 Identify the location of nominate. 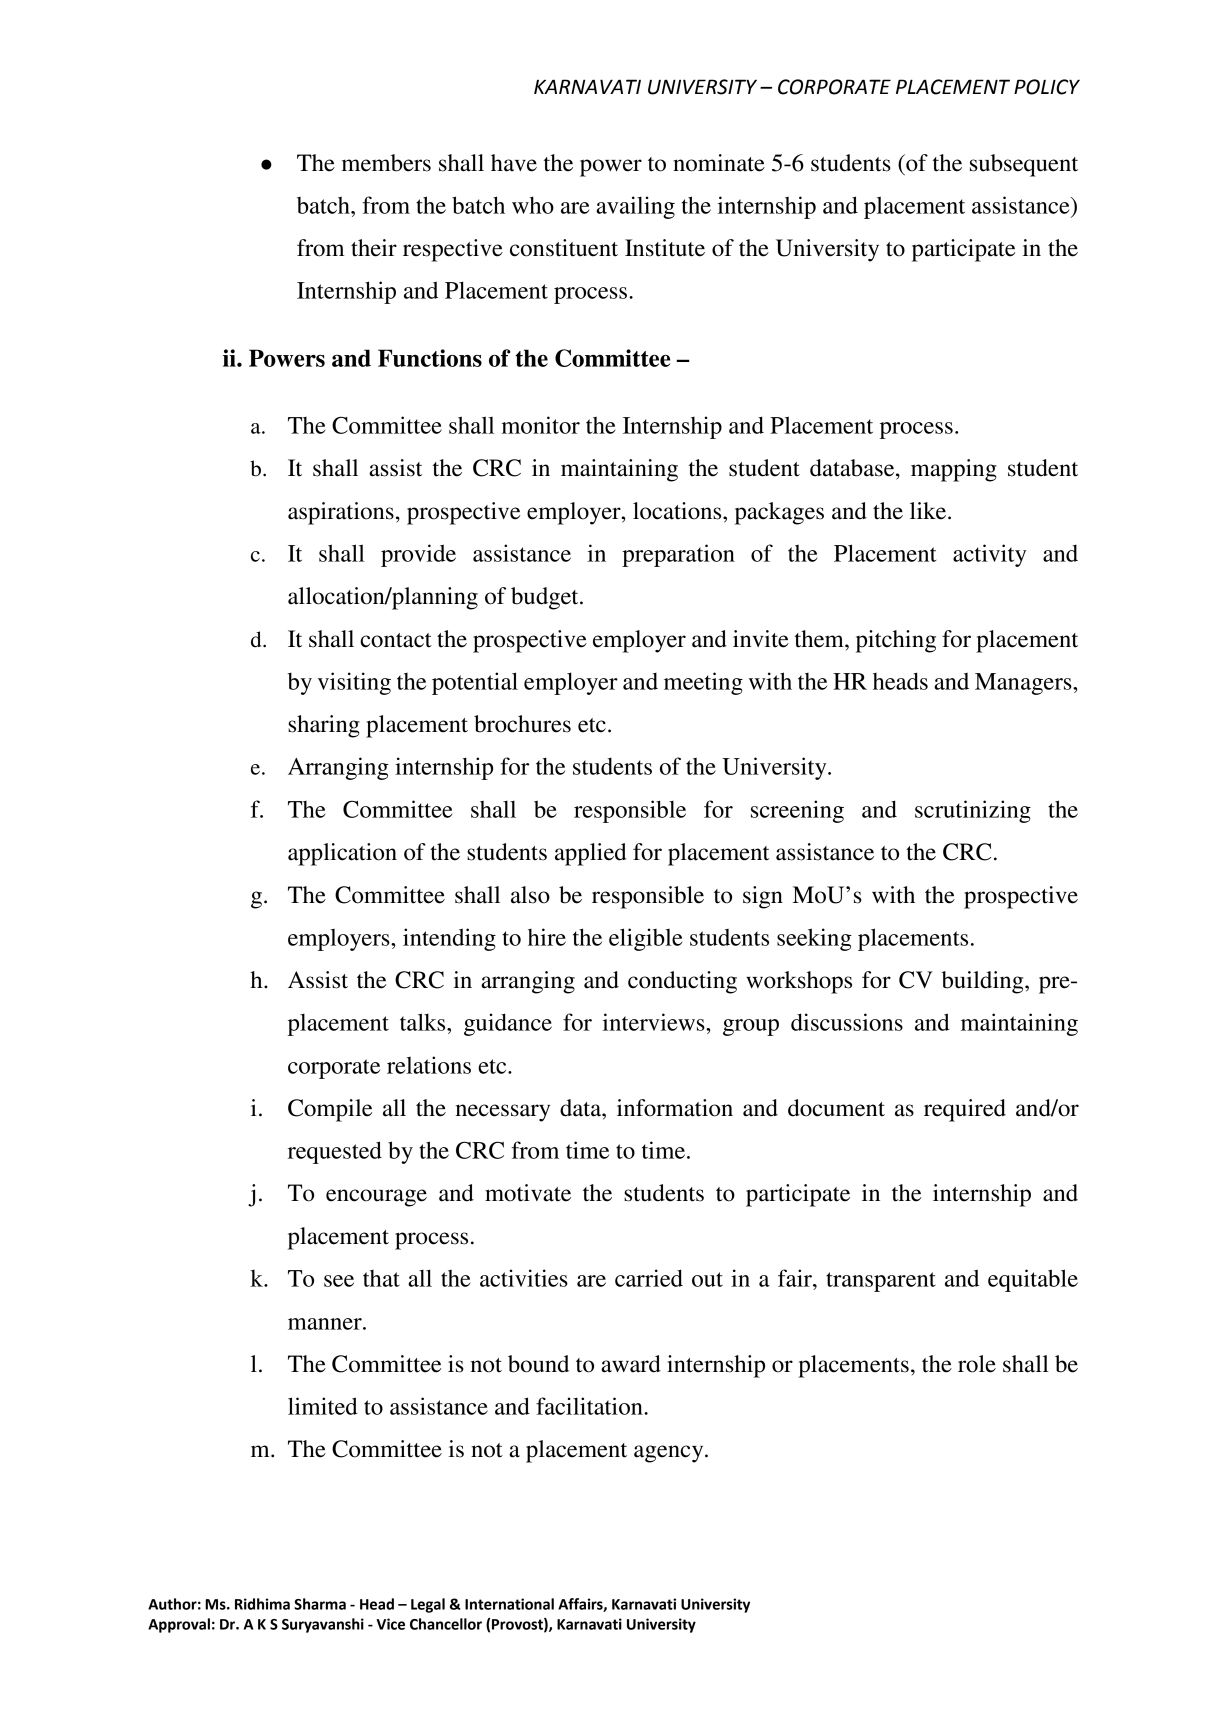
(719, 163).
